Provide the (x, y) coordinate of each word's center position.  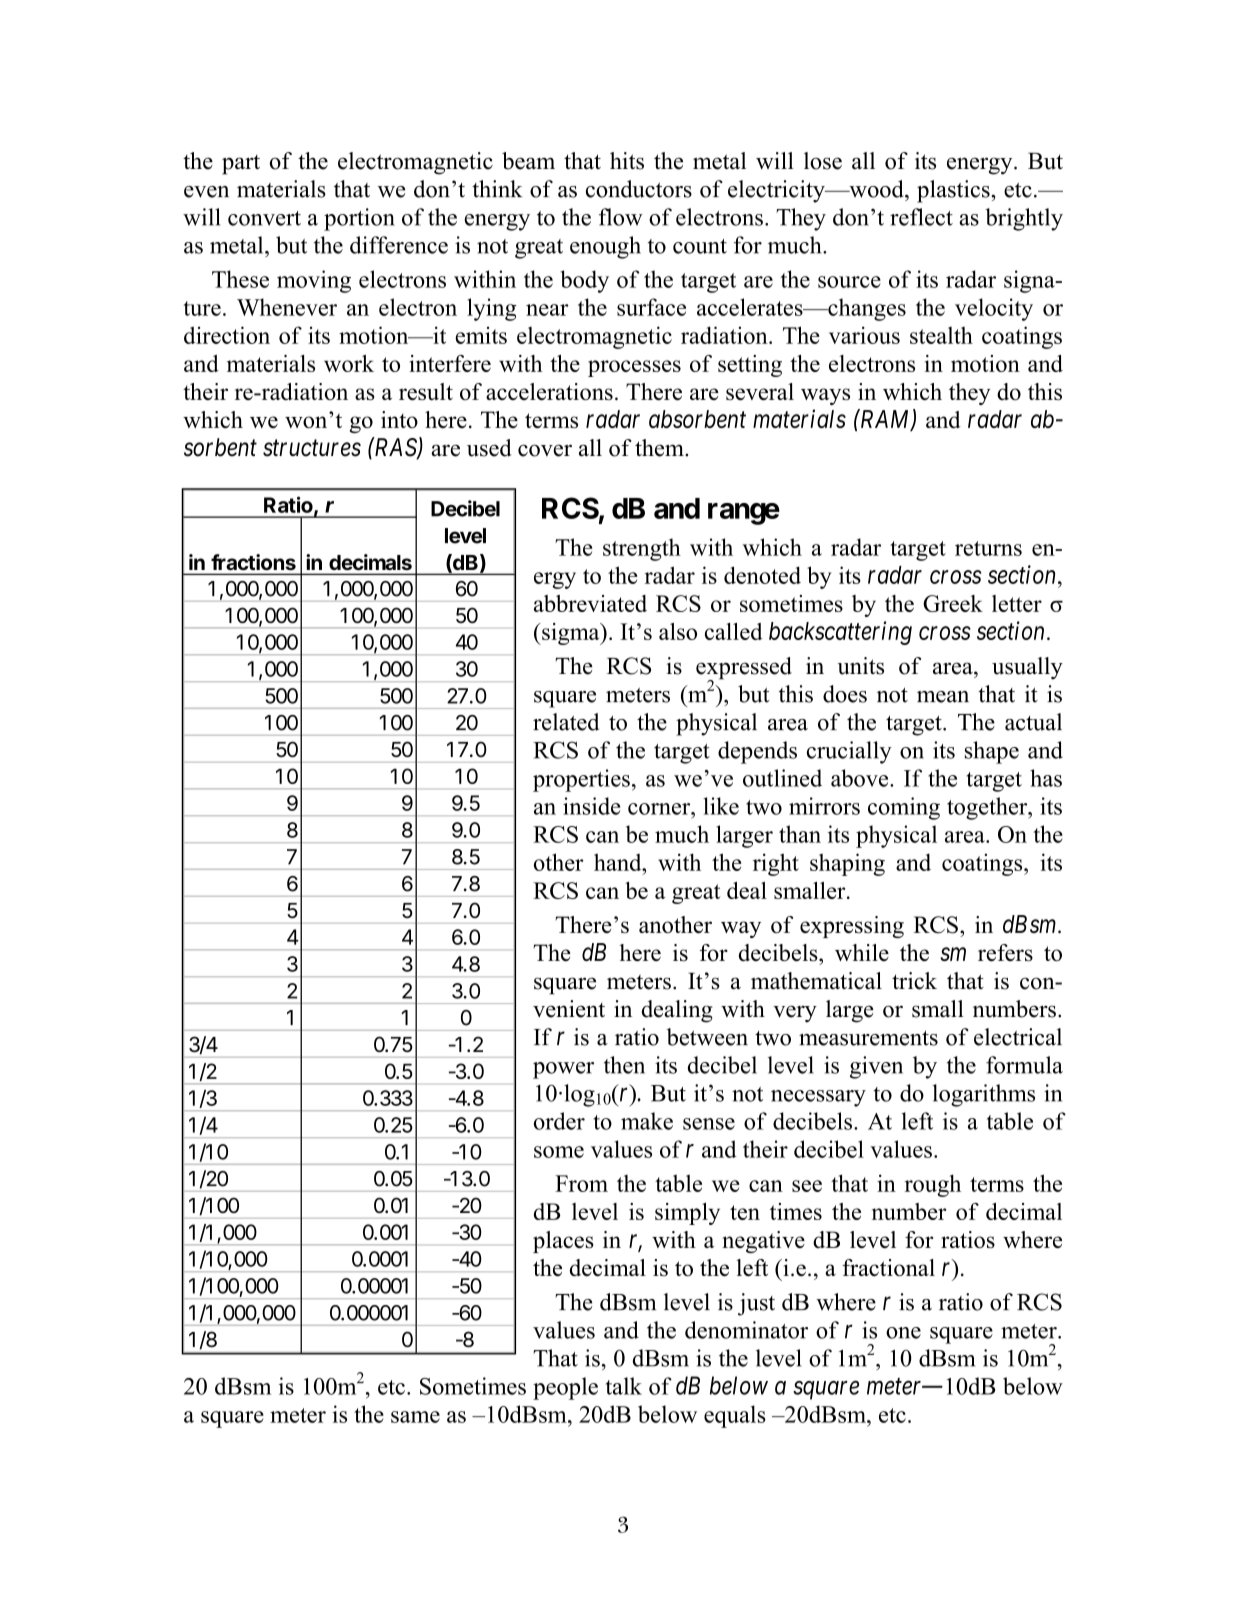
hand (619, 862)
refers (1005, 952)
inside (591, 806)
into (399, 419)
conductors (639, 189)
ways (825, 396)
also (678, 631)
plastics (954, 191)
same (415, 1417)
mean (943, 697)
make (647, 1121)
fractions (253, 562)
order (559, 1121)
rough (933, 1185)
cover (545, 450)
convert (264, 218)
